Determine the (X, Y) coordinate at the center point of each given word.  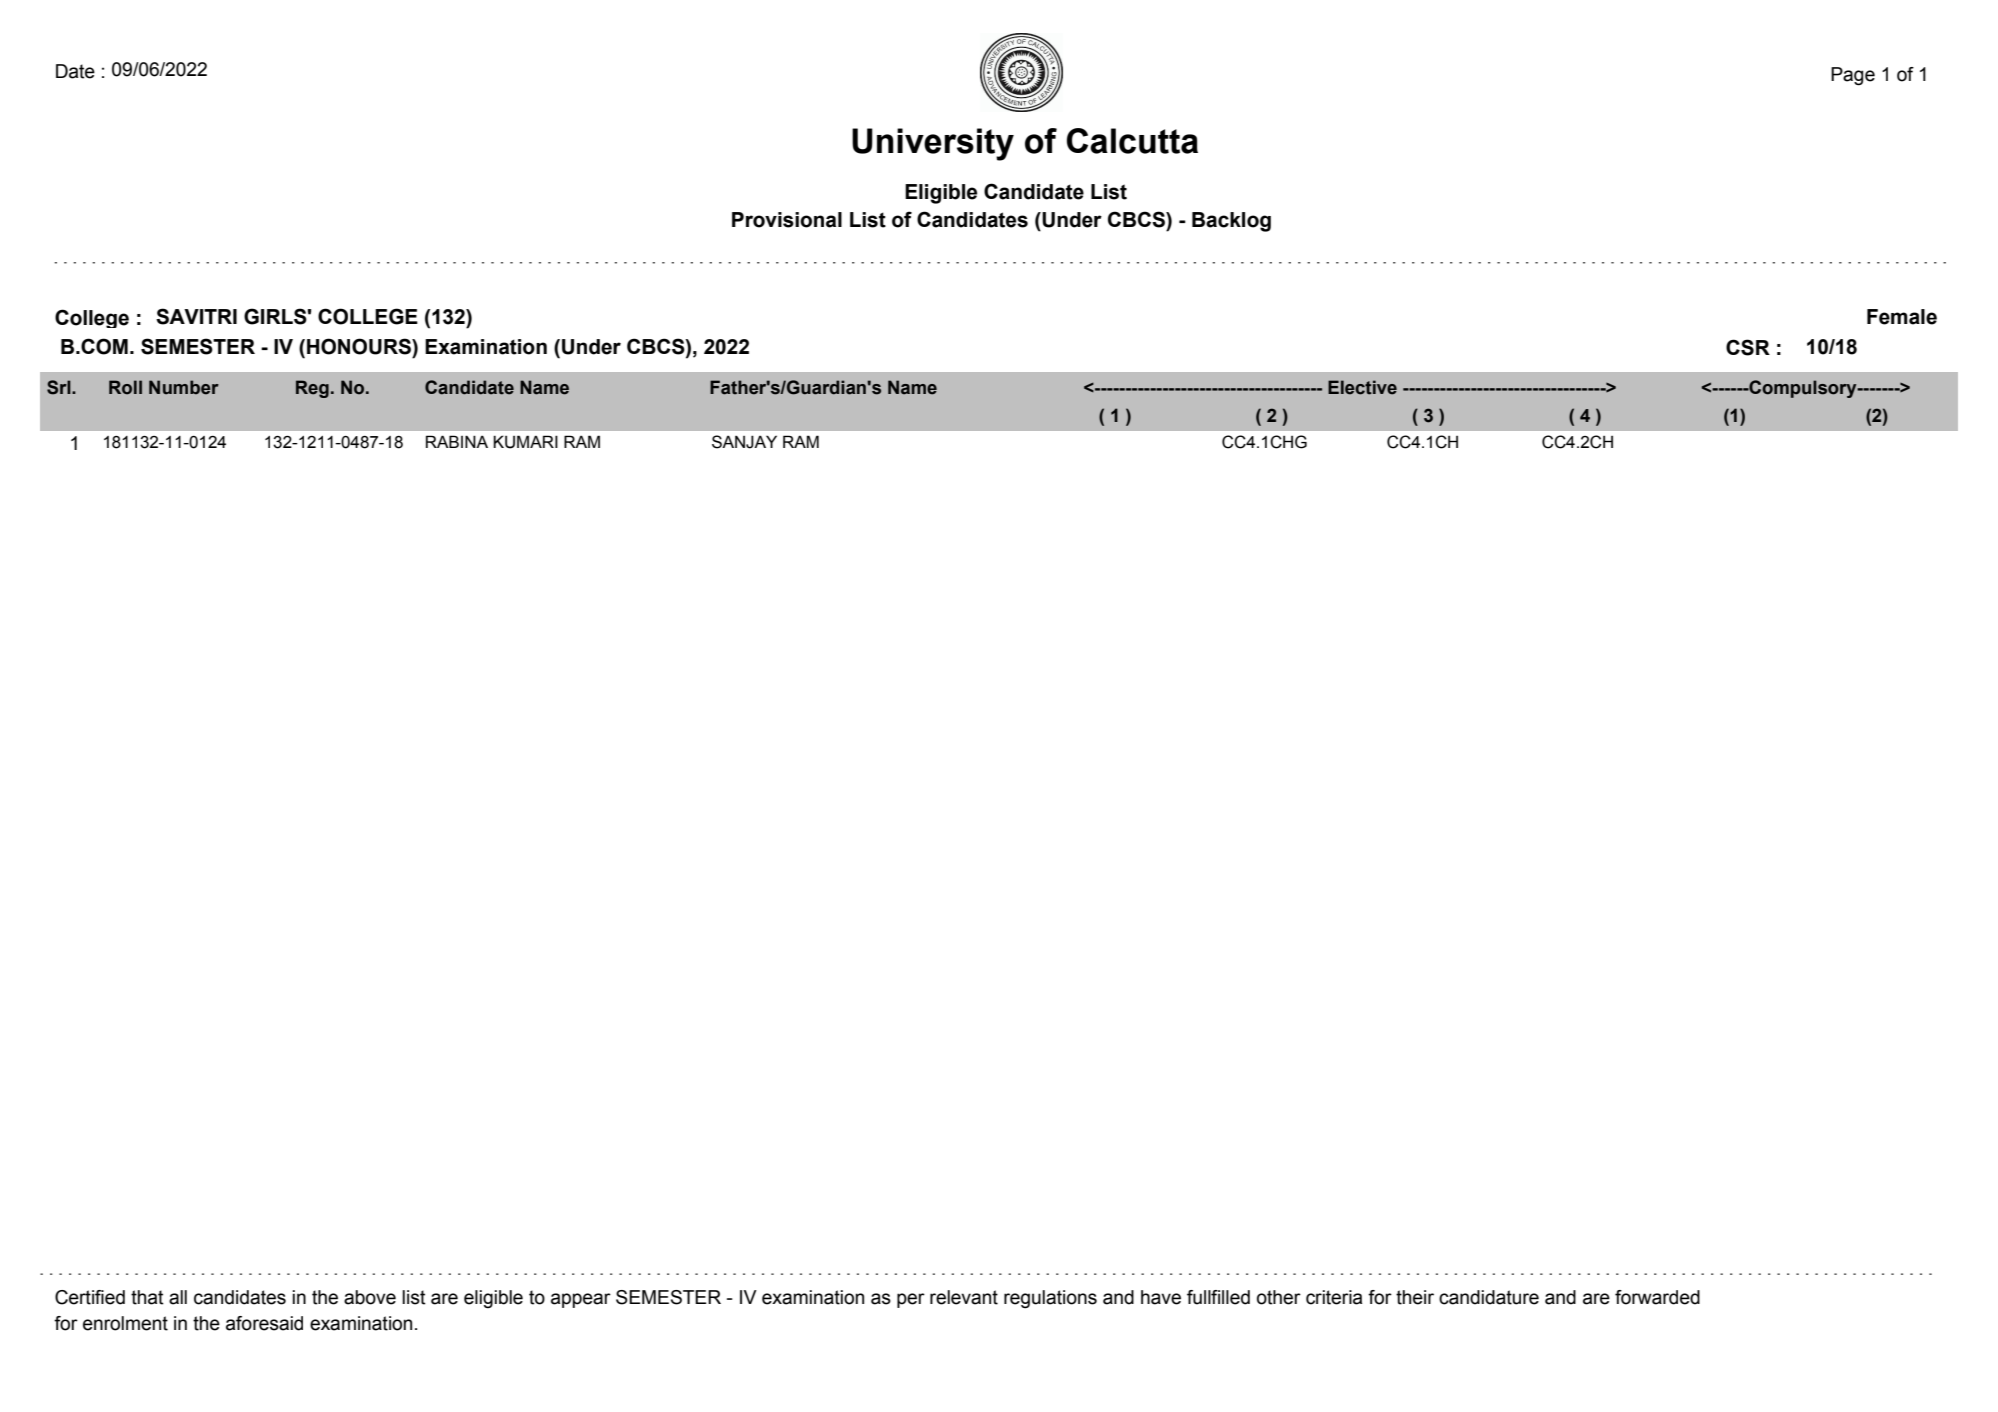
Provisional (787, 220)
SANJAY (744, 442)
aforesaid (264, 1323)
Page (1853, 76)
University (933, 144)
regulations (1050, 1299)
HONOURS (360, 346)
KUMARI (525, 442)
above (370, 1297)
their (1415, 1297)
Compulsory (1803, 389)
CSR (1748, 347)
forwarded (1657, 1297)
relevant (964, 1297)
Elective (1362, 387)
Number (184, 387)
